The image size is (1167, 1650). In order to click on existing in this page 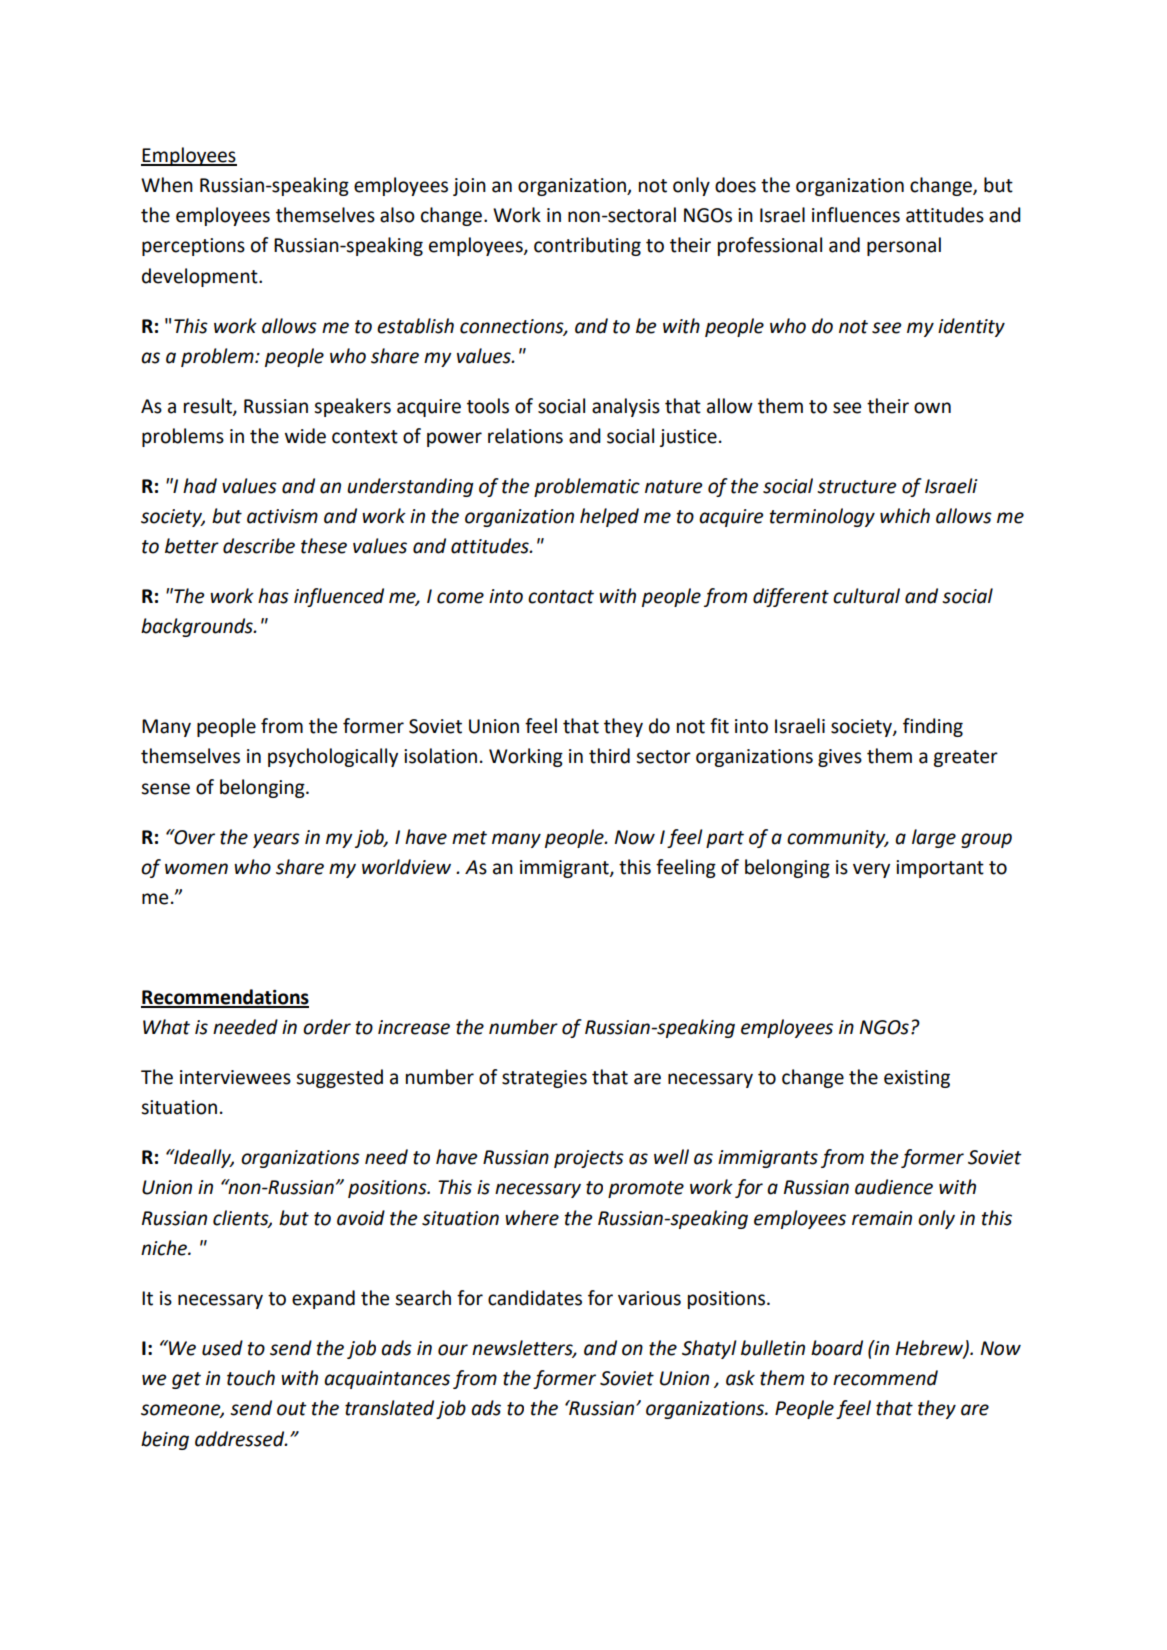, I will do `click(917, 1079)`.
